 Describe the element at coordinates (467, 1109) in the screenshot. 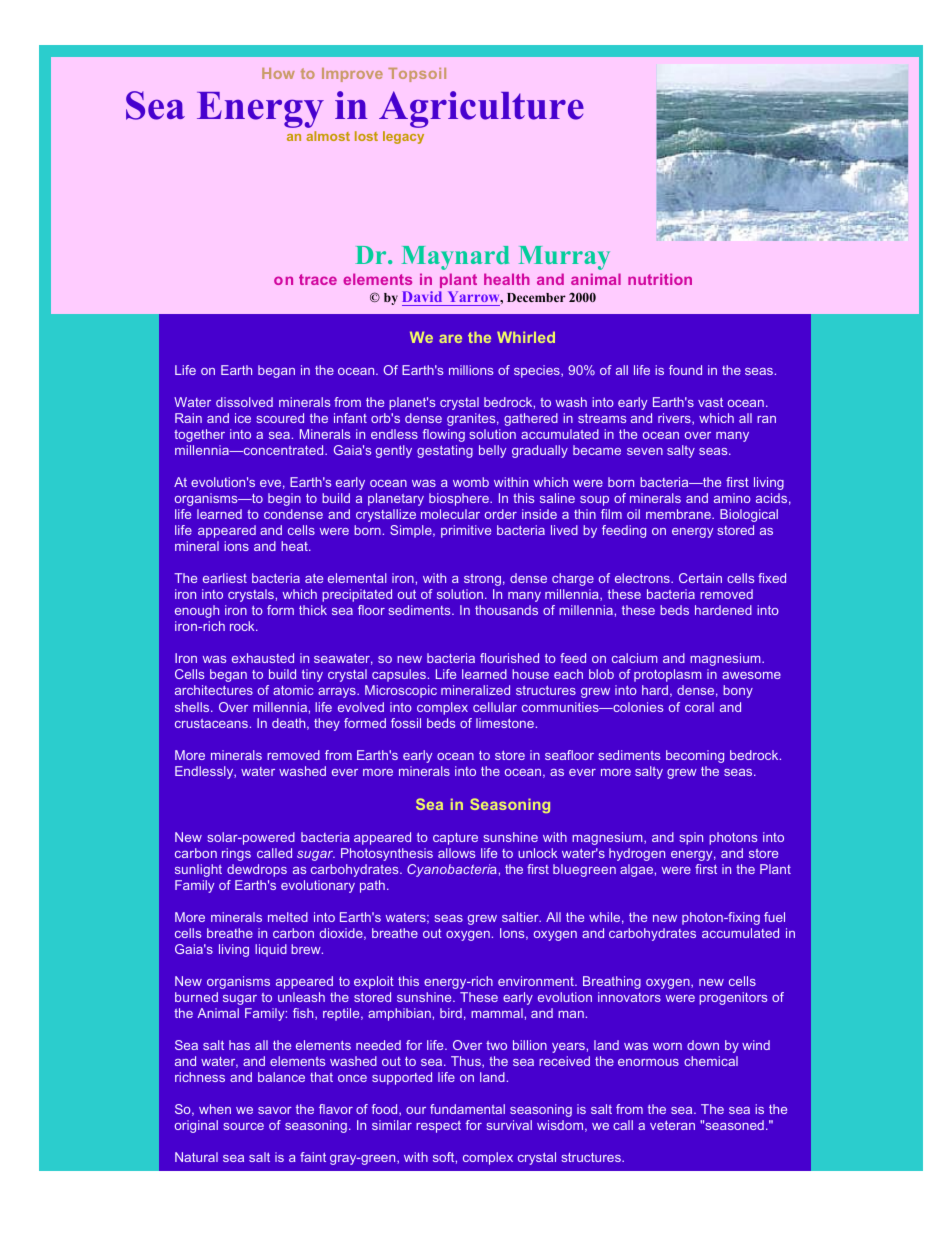

I see `fundamental` at that location.
